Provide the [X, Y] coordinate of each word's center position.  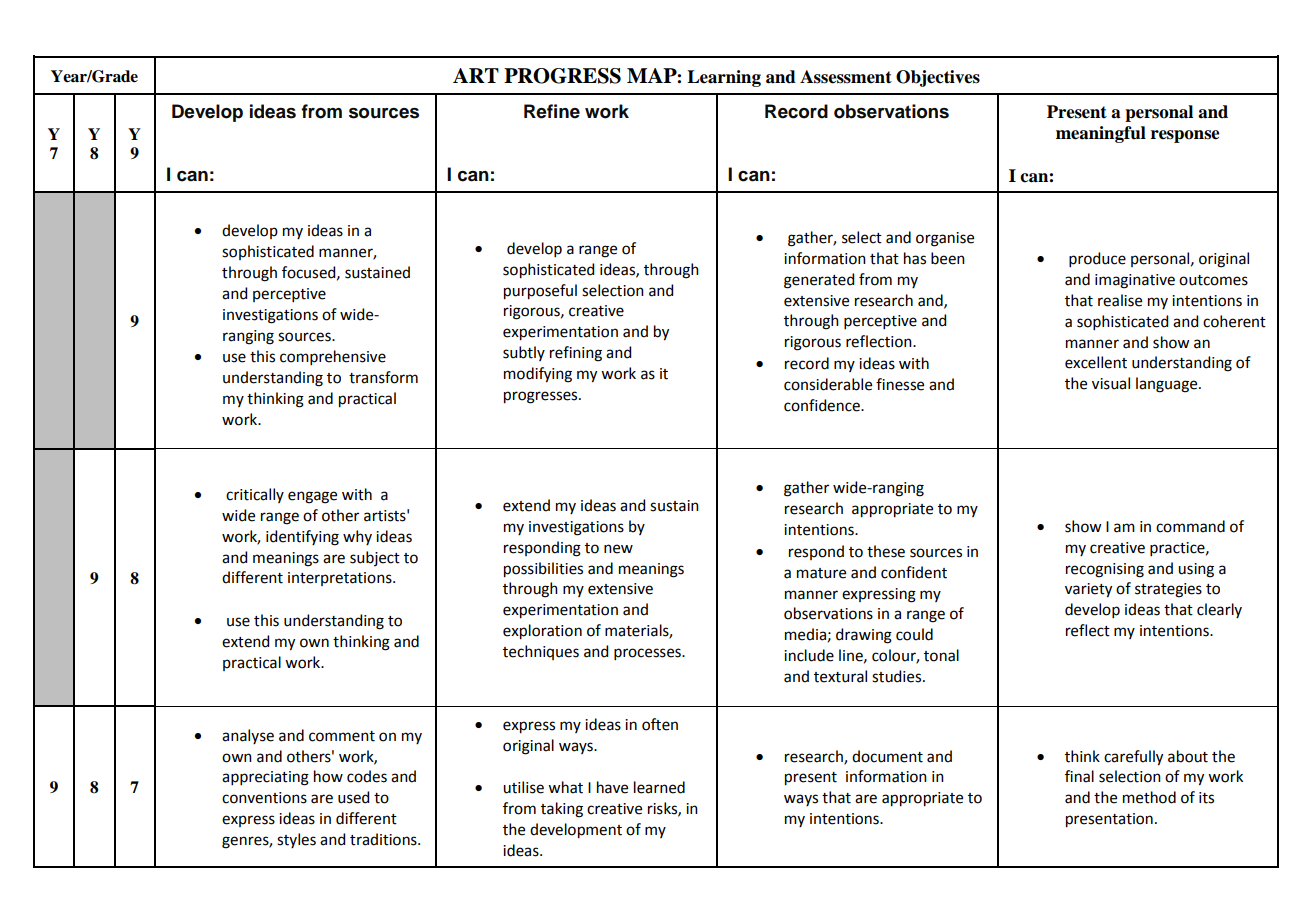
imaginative [1135, 281]
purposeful [540, 292]
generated [819, 281]
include [809, 655]
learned [659, 787]
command [1190, 526]
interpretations [341, 579]
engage [312, 497]
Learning [724, 78]
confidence [823, 405]
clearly [1219, 610]
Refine [552, 111]
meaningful [1101, 134]
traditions [384, 839]
